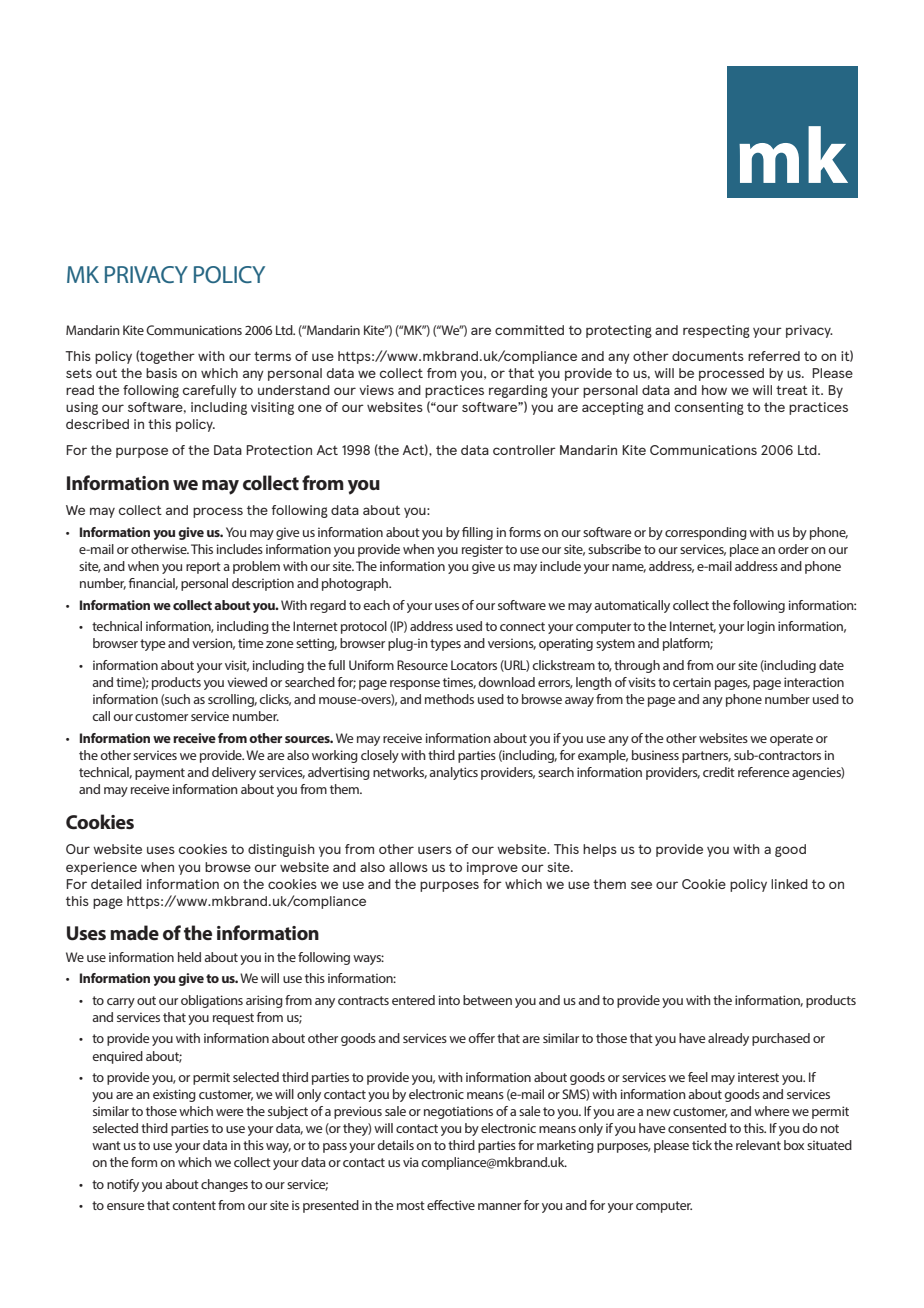 This screenshot has height=1308, width=924. Describe the element at coordinates (279, 644) in the screenshot. I see `zone` at that location.
